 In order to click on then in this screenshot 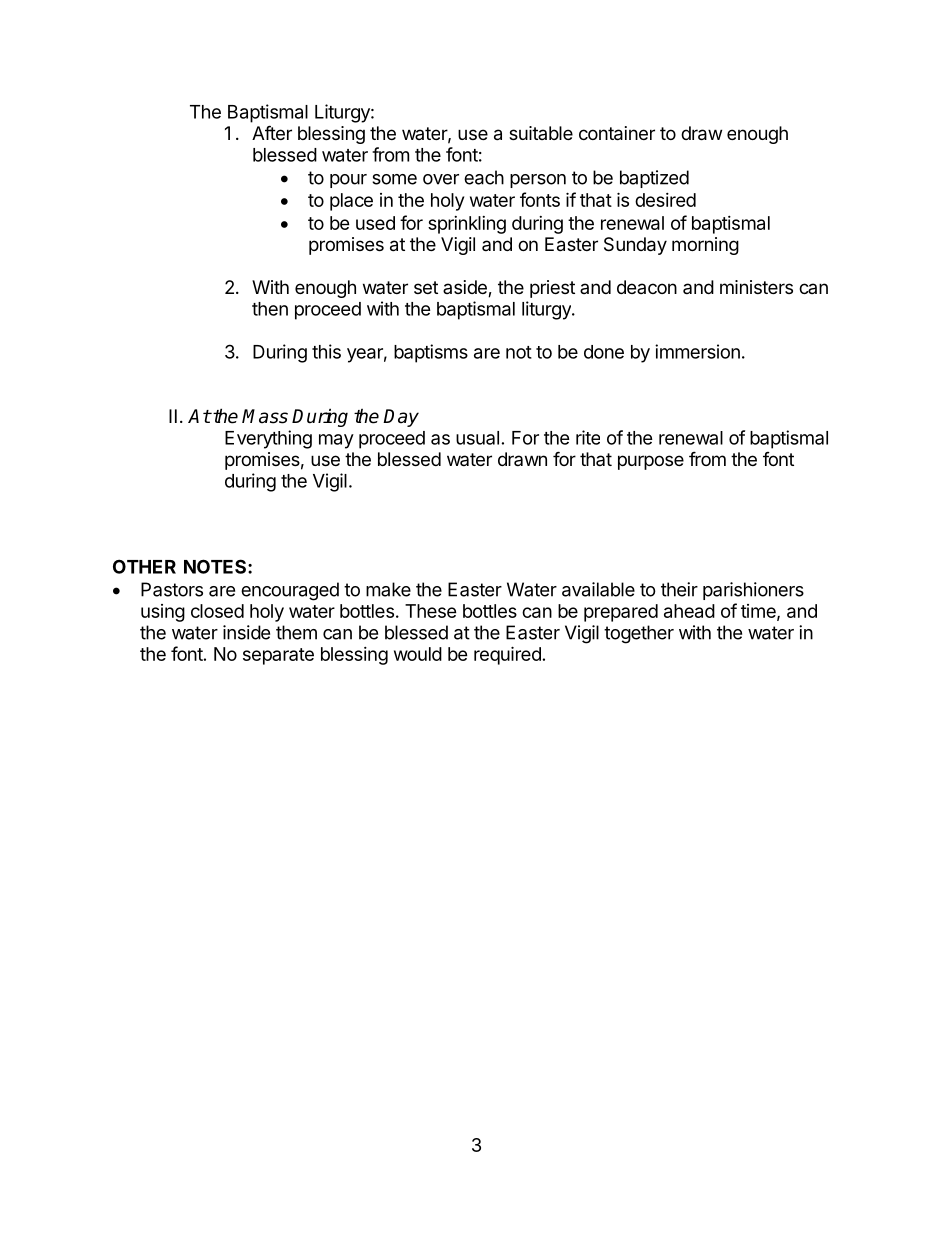, I will do `click(270, 309)`.
